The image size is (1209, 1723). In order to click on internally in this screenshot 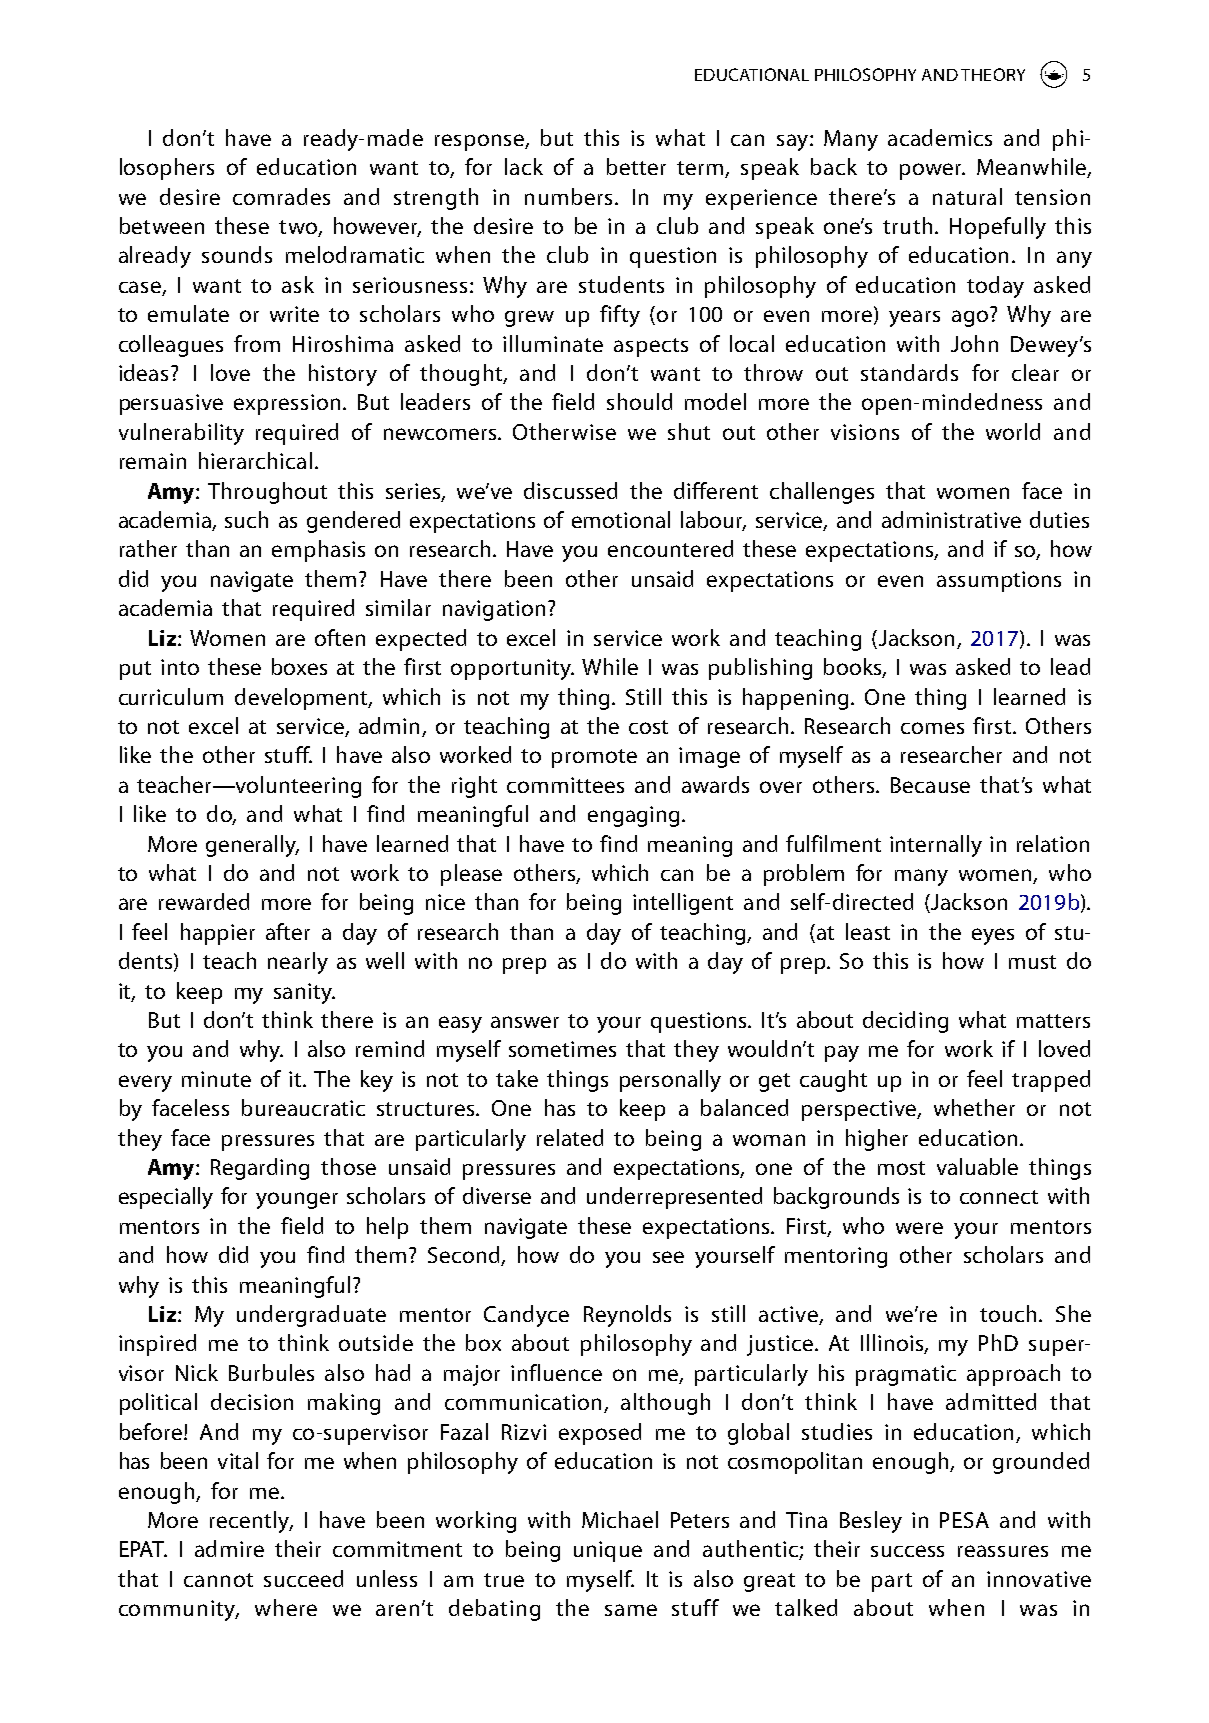, I will do `click(936, 846)`.
